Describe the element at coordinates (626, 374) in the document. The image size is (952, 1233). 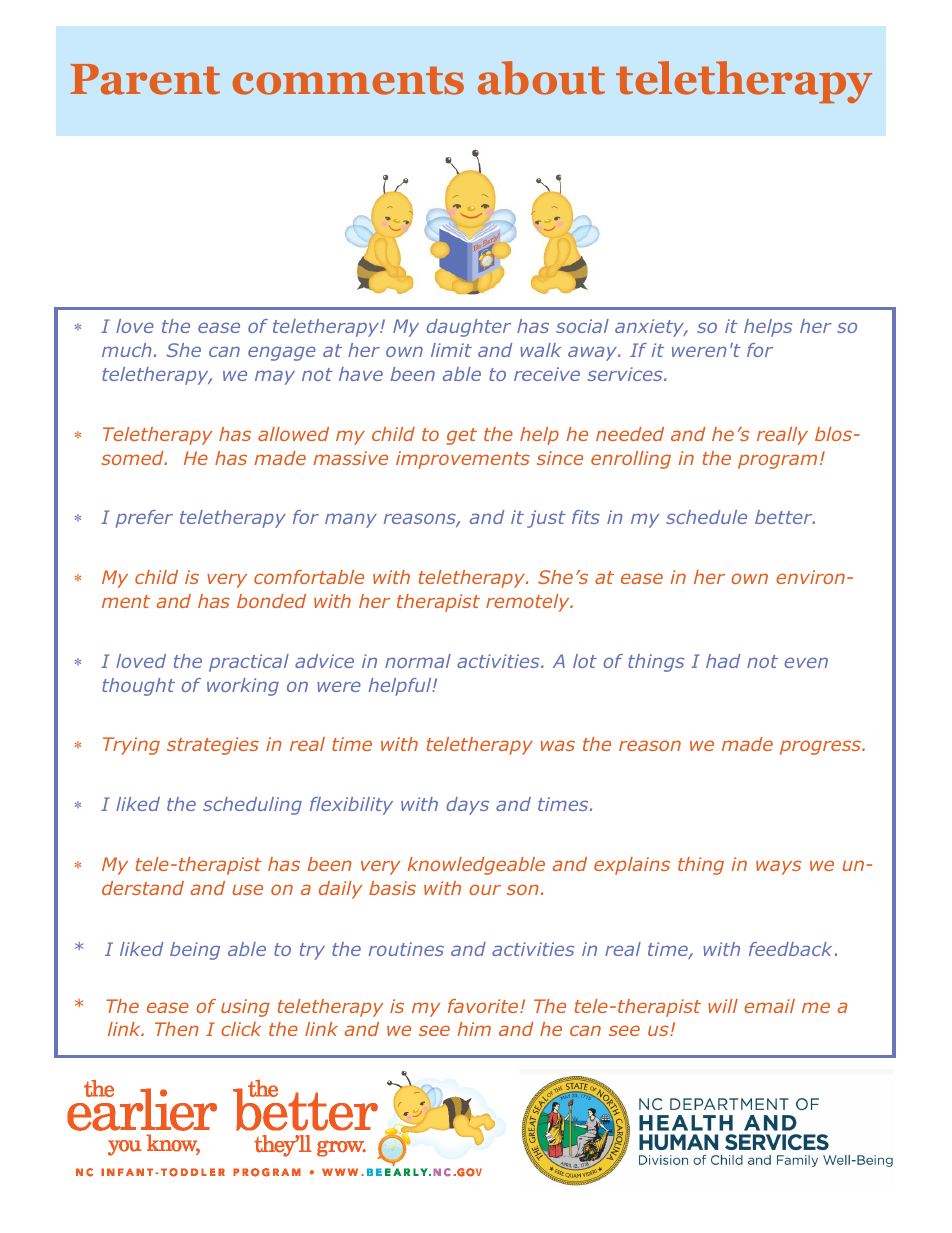
I see `services` at that location.
